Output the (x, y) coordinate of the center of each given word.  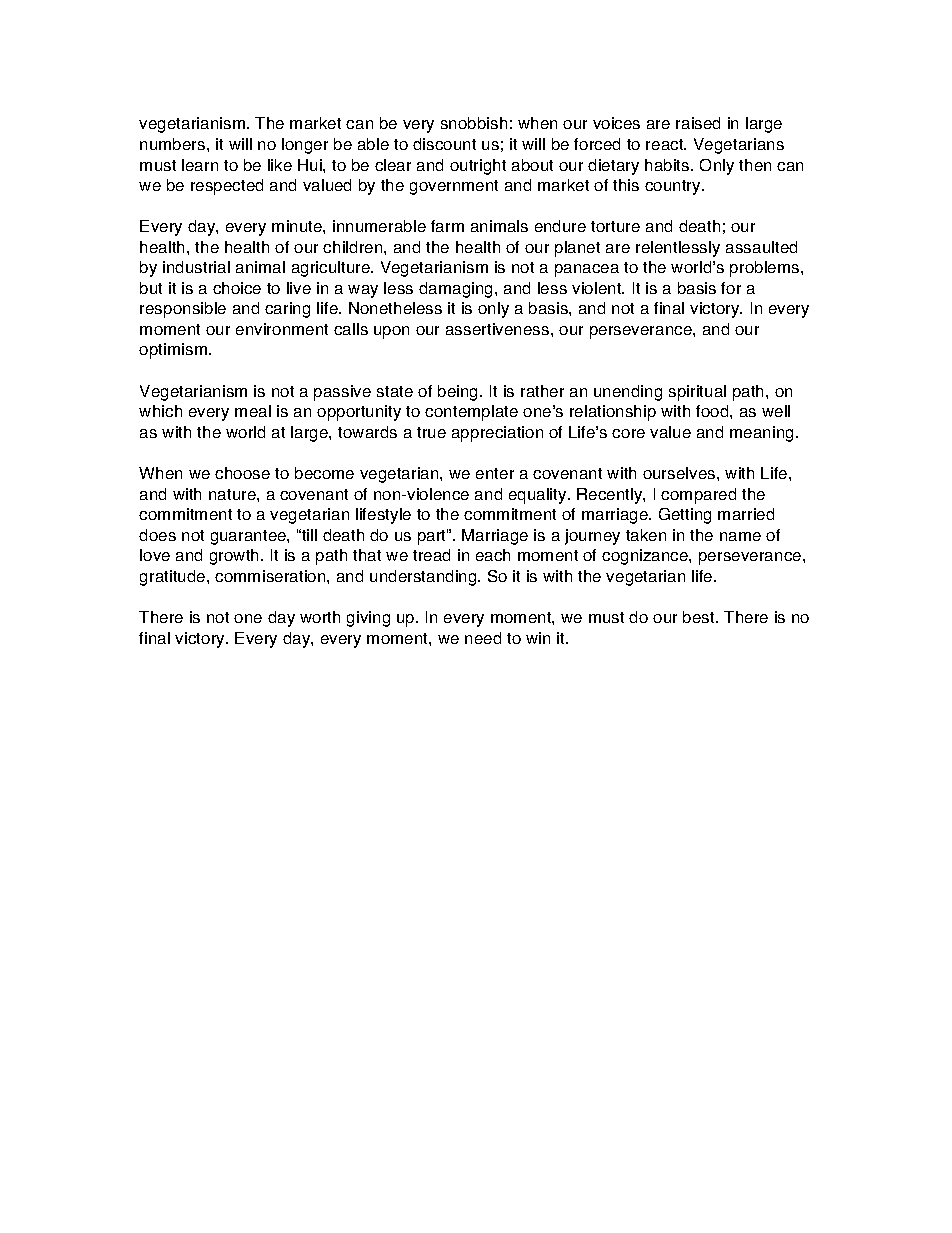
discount (444, 144)
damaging (457, 290)
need (483, 638)
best (700, 617)
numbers (174, 144)
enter (495, 473)
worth (320, 617)
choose (242, 473)
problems (766, 269)
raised (698, 123)
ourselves (680, 473)
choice (237, 288)
